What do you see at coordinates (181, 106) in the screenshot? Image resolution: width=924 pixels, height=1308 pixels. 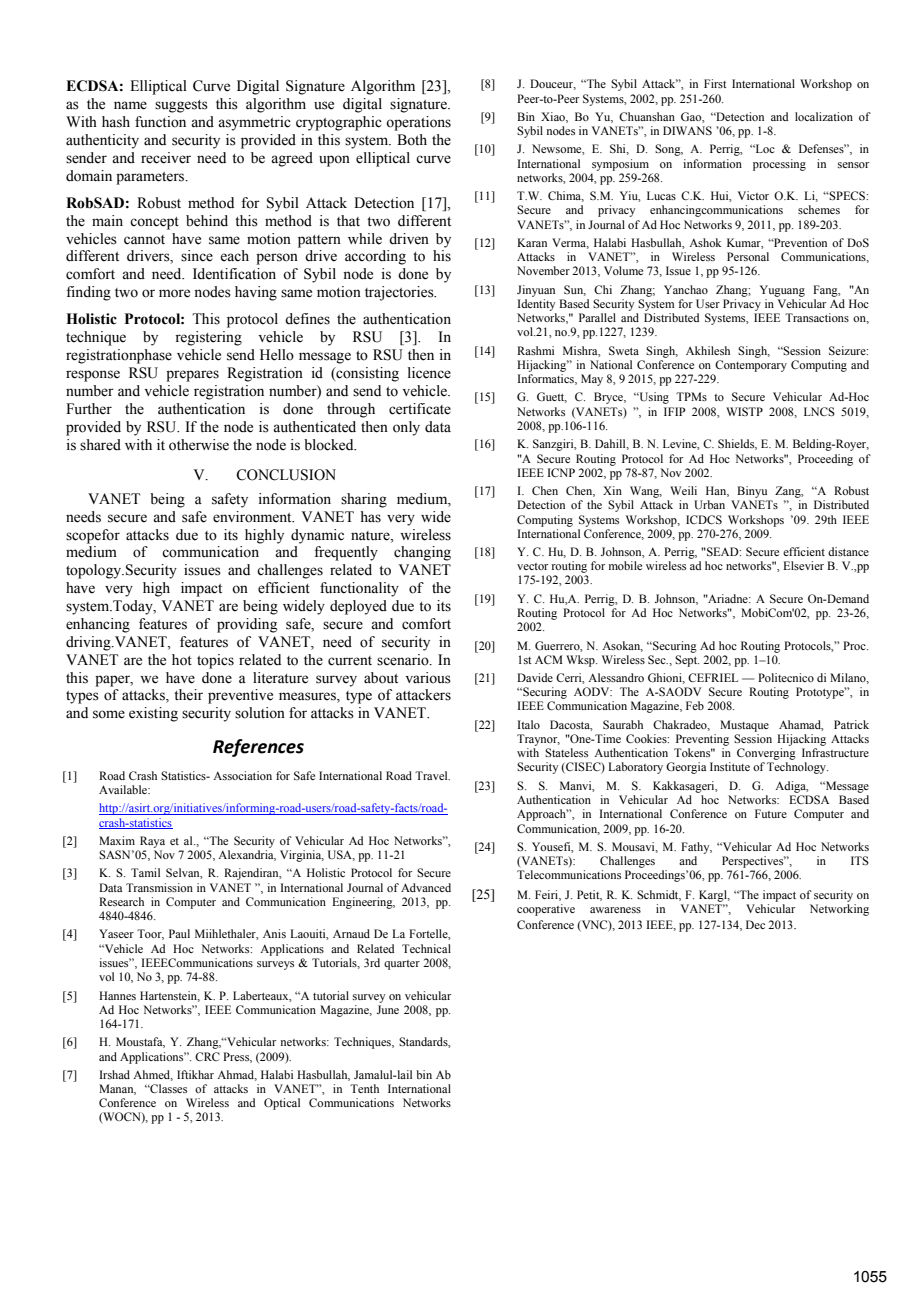 I see `suggests` at bounding box center [181, 106].
